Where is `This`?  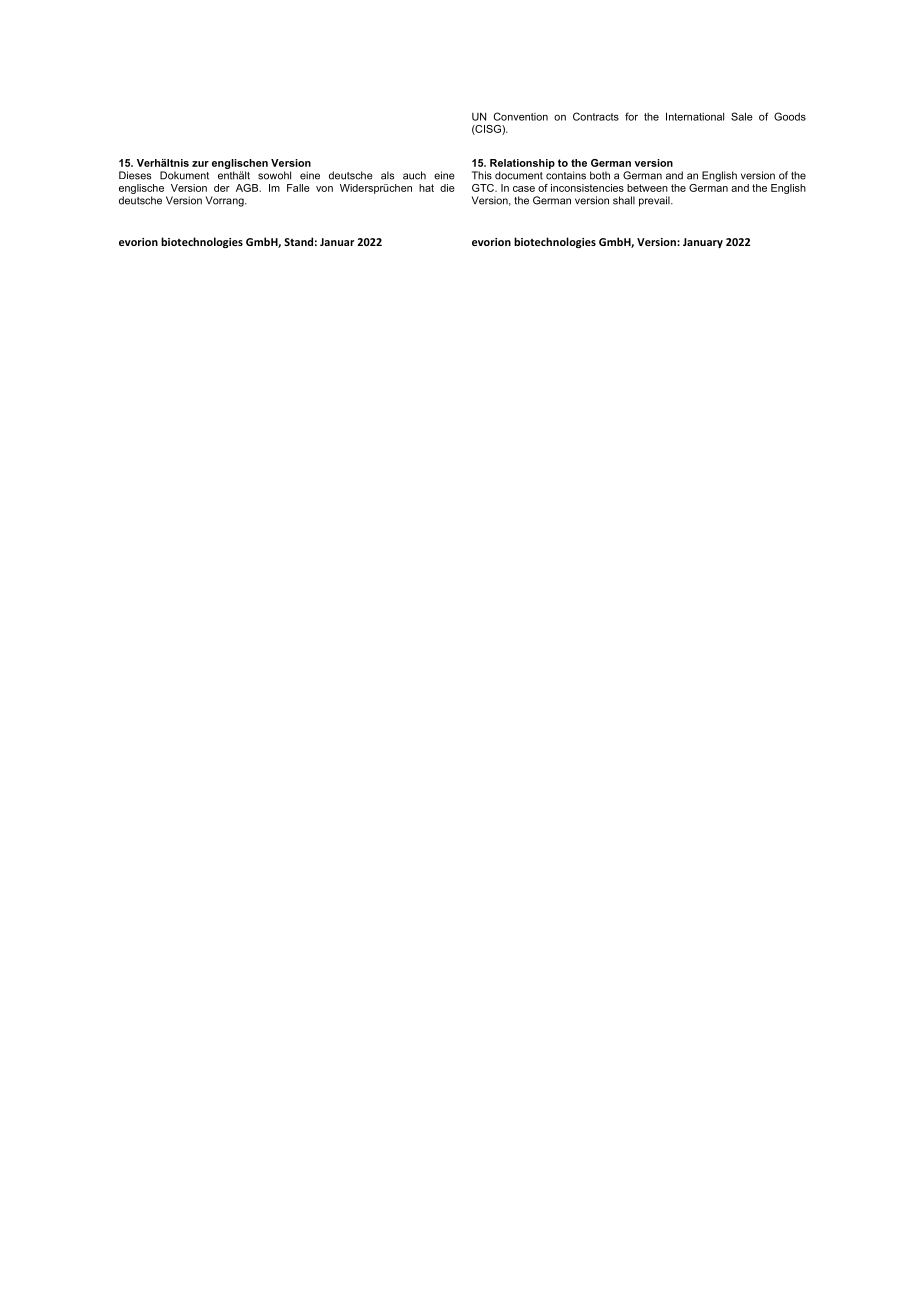 This is located at coordinates (482, 175).
